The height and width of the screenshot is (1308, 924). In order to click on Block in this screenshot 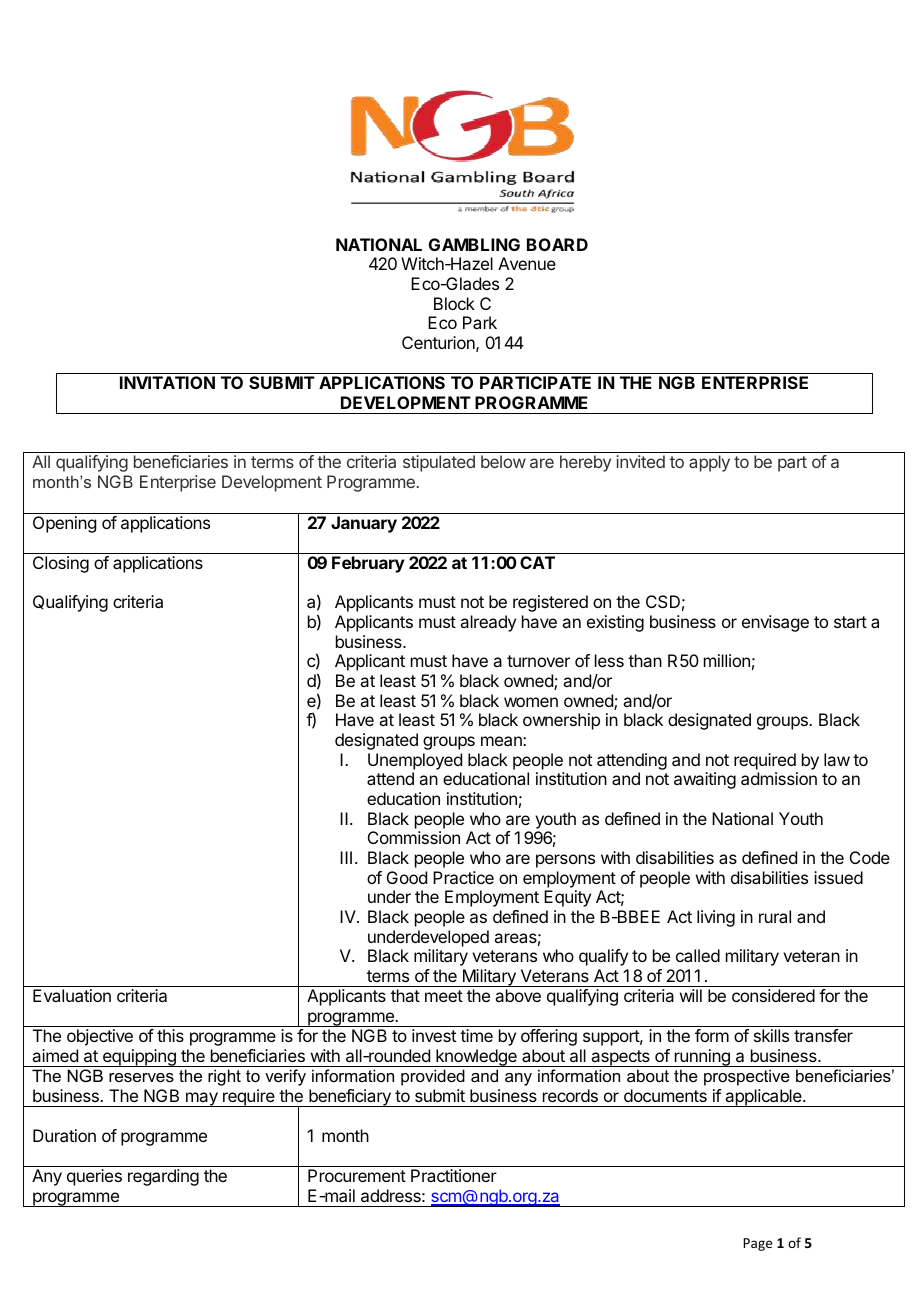, I will do `click(454, 303)`.
